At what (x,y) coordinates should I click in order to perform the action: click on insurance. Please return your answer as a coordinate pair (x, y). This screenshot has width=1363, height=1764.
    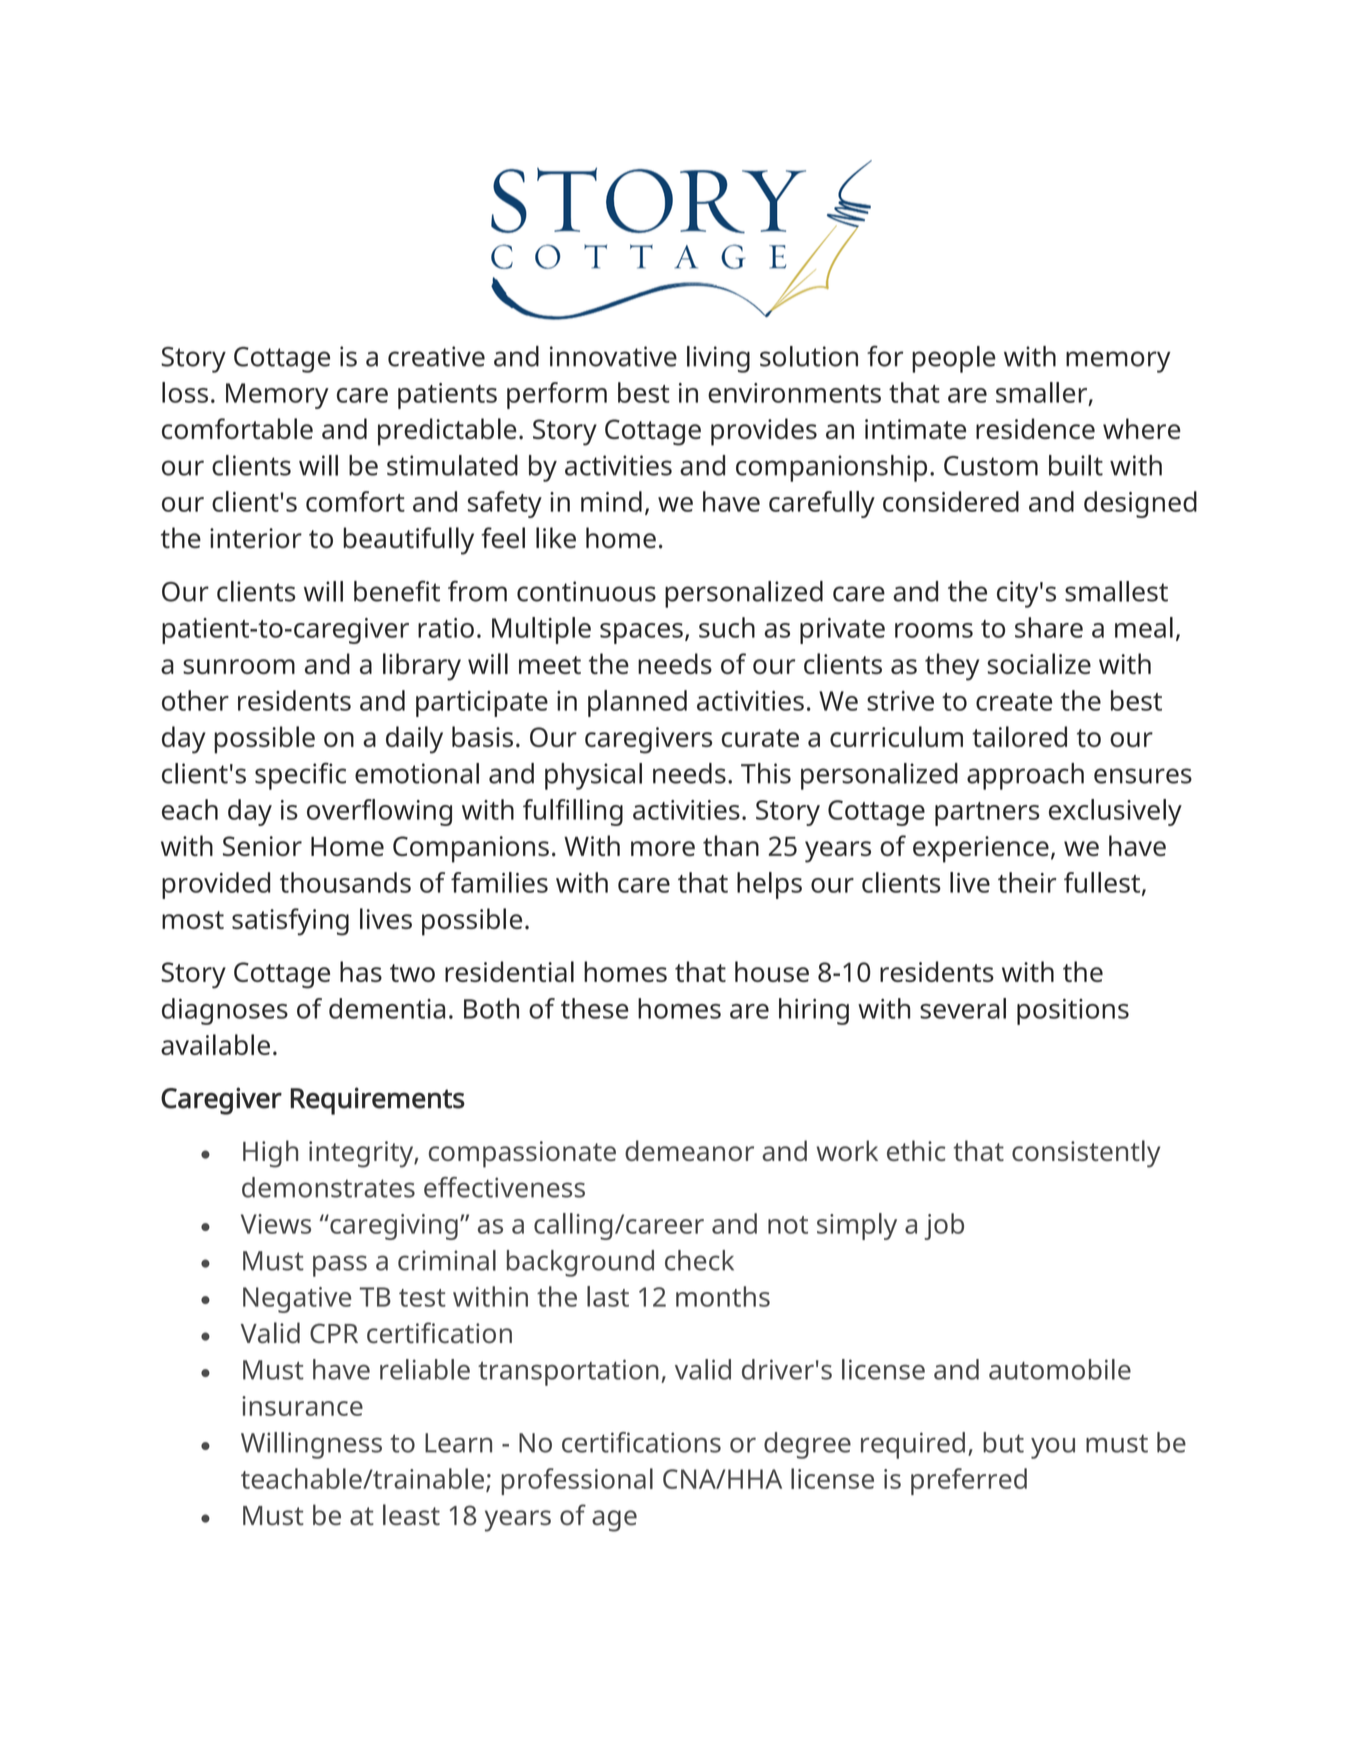
    Looking at the image, I should click on (302, 1406).
